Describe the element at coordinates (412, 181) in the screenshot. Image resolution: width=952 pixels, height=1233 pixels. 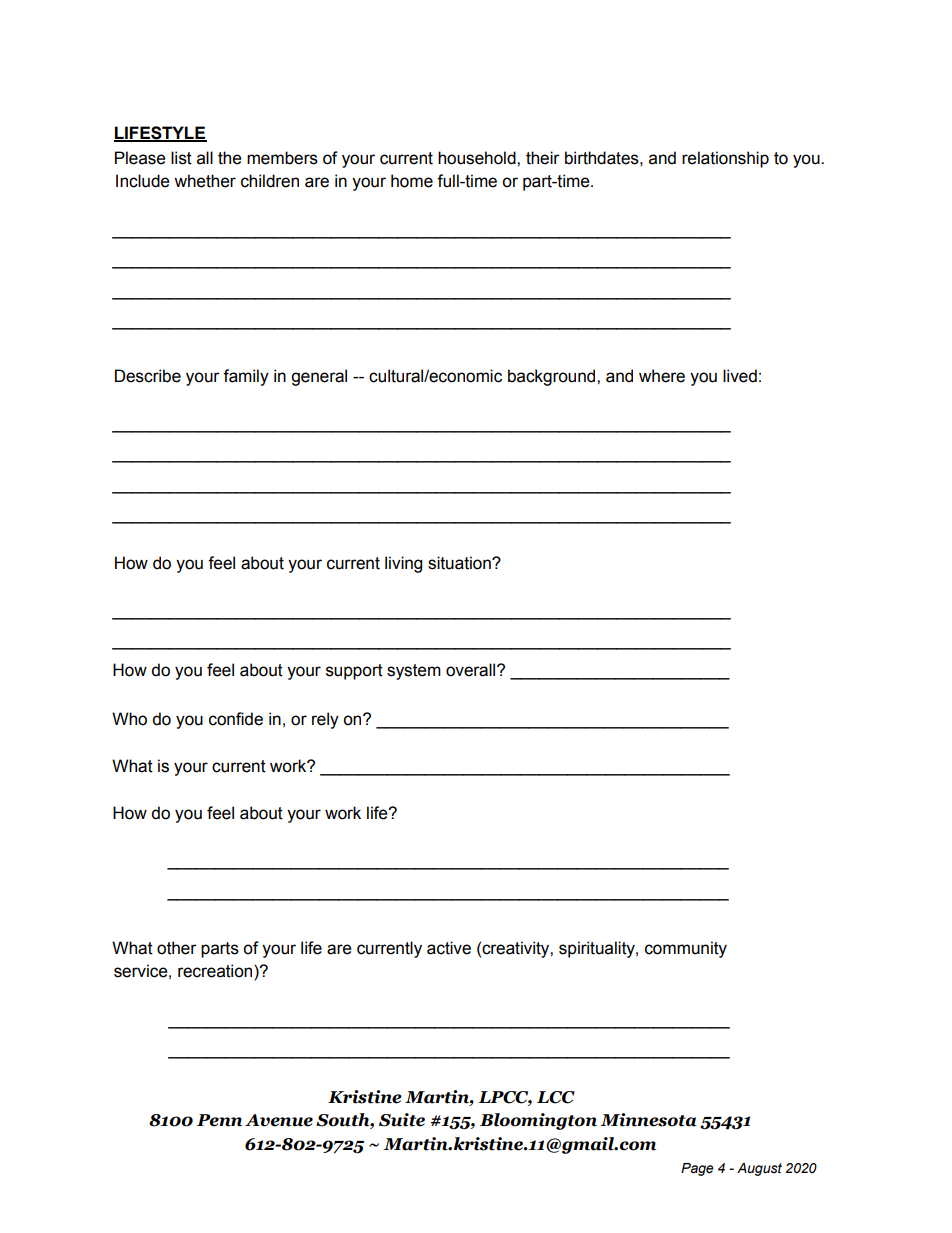
I see `home` at that location.
